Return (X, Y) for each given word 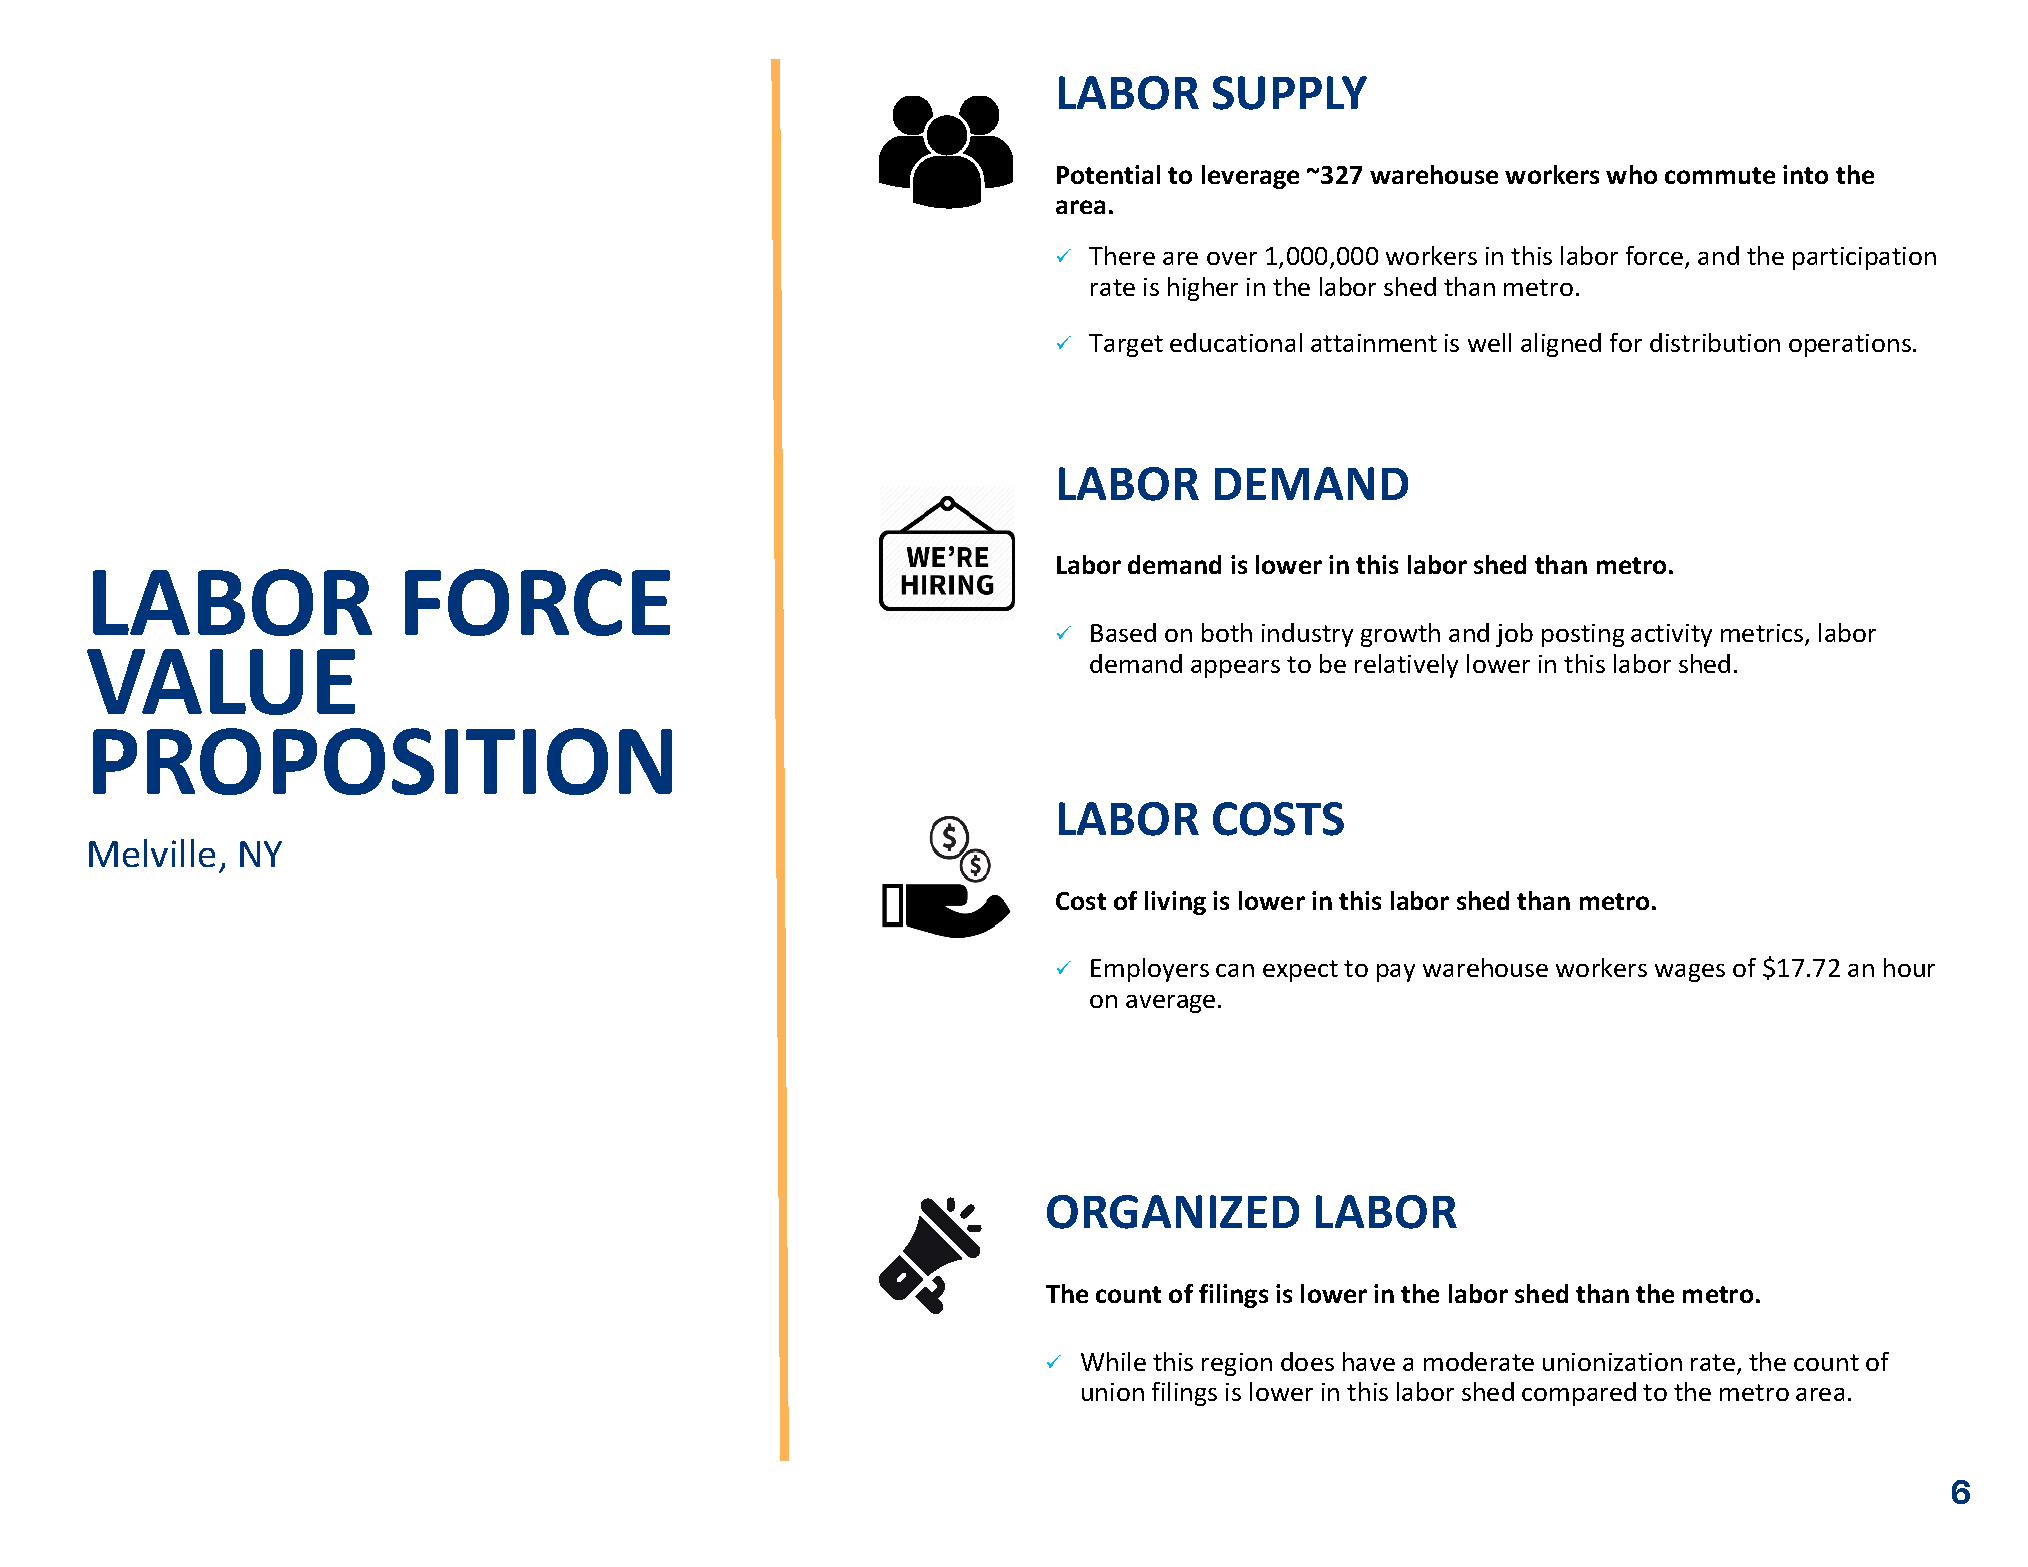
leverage (1250, 177)
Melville (152, 853)
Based (1123, 632)
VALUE (221, 682)
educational (1236, 342)
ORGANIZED (1173, 1212)
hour (1909, 967)
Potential (1108, 174)
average (1170, 1004)
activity (1671, 635)
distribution (1715, 342)
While (1113, 1361)
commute (1720, 175)
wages (1690, 973)
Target (1126, 345)
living (1175, 903)
